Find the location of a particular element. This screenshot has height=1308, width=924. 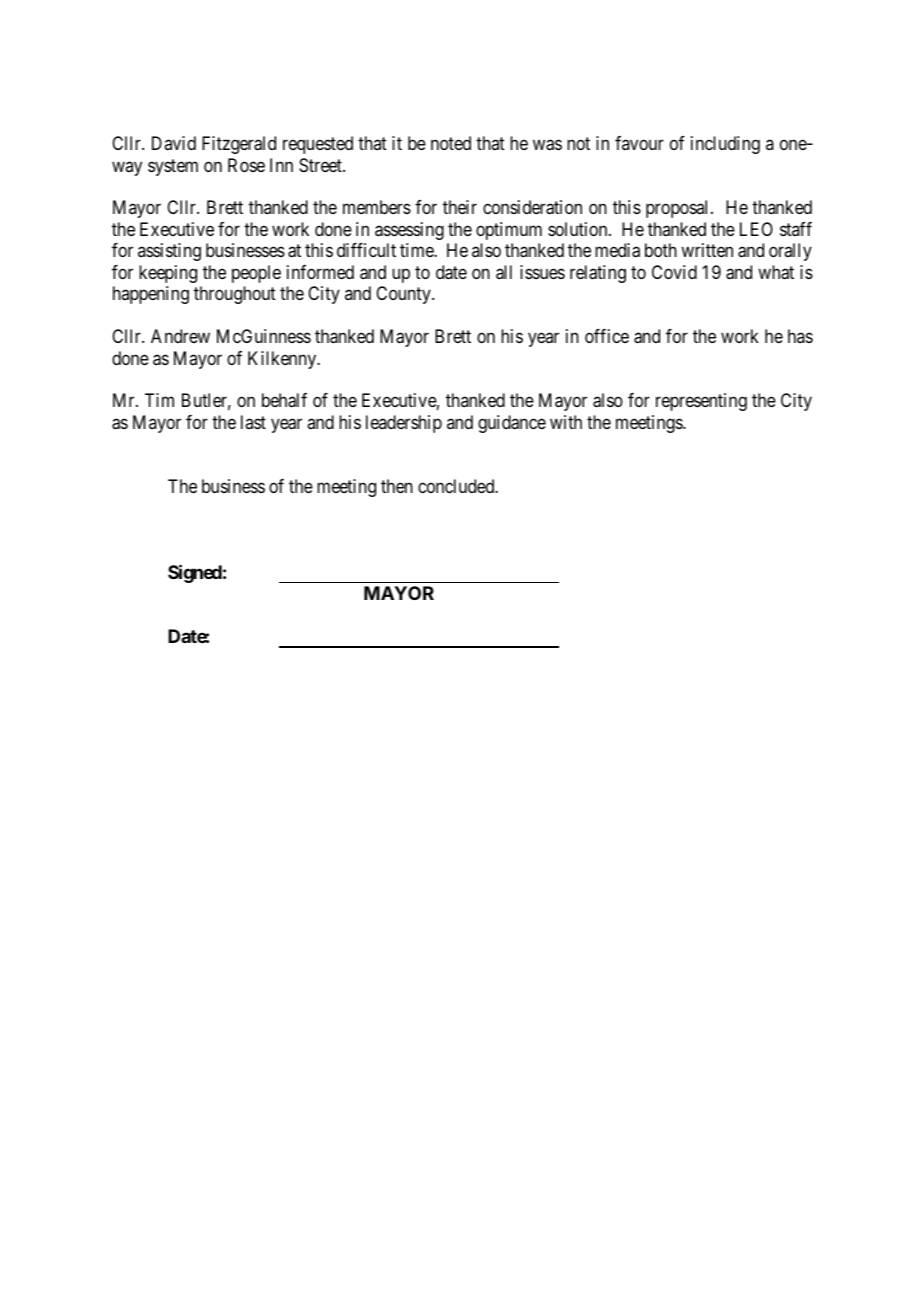

has is located at coordinates (800, 336).
